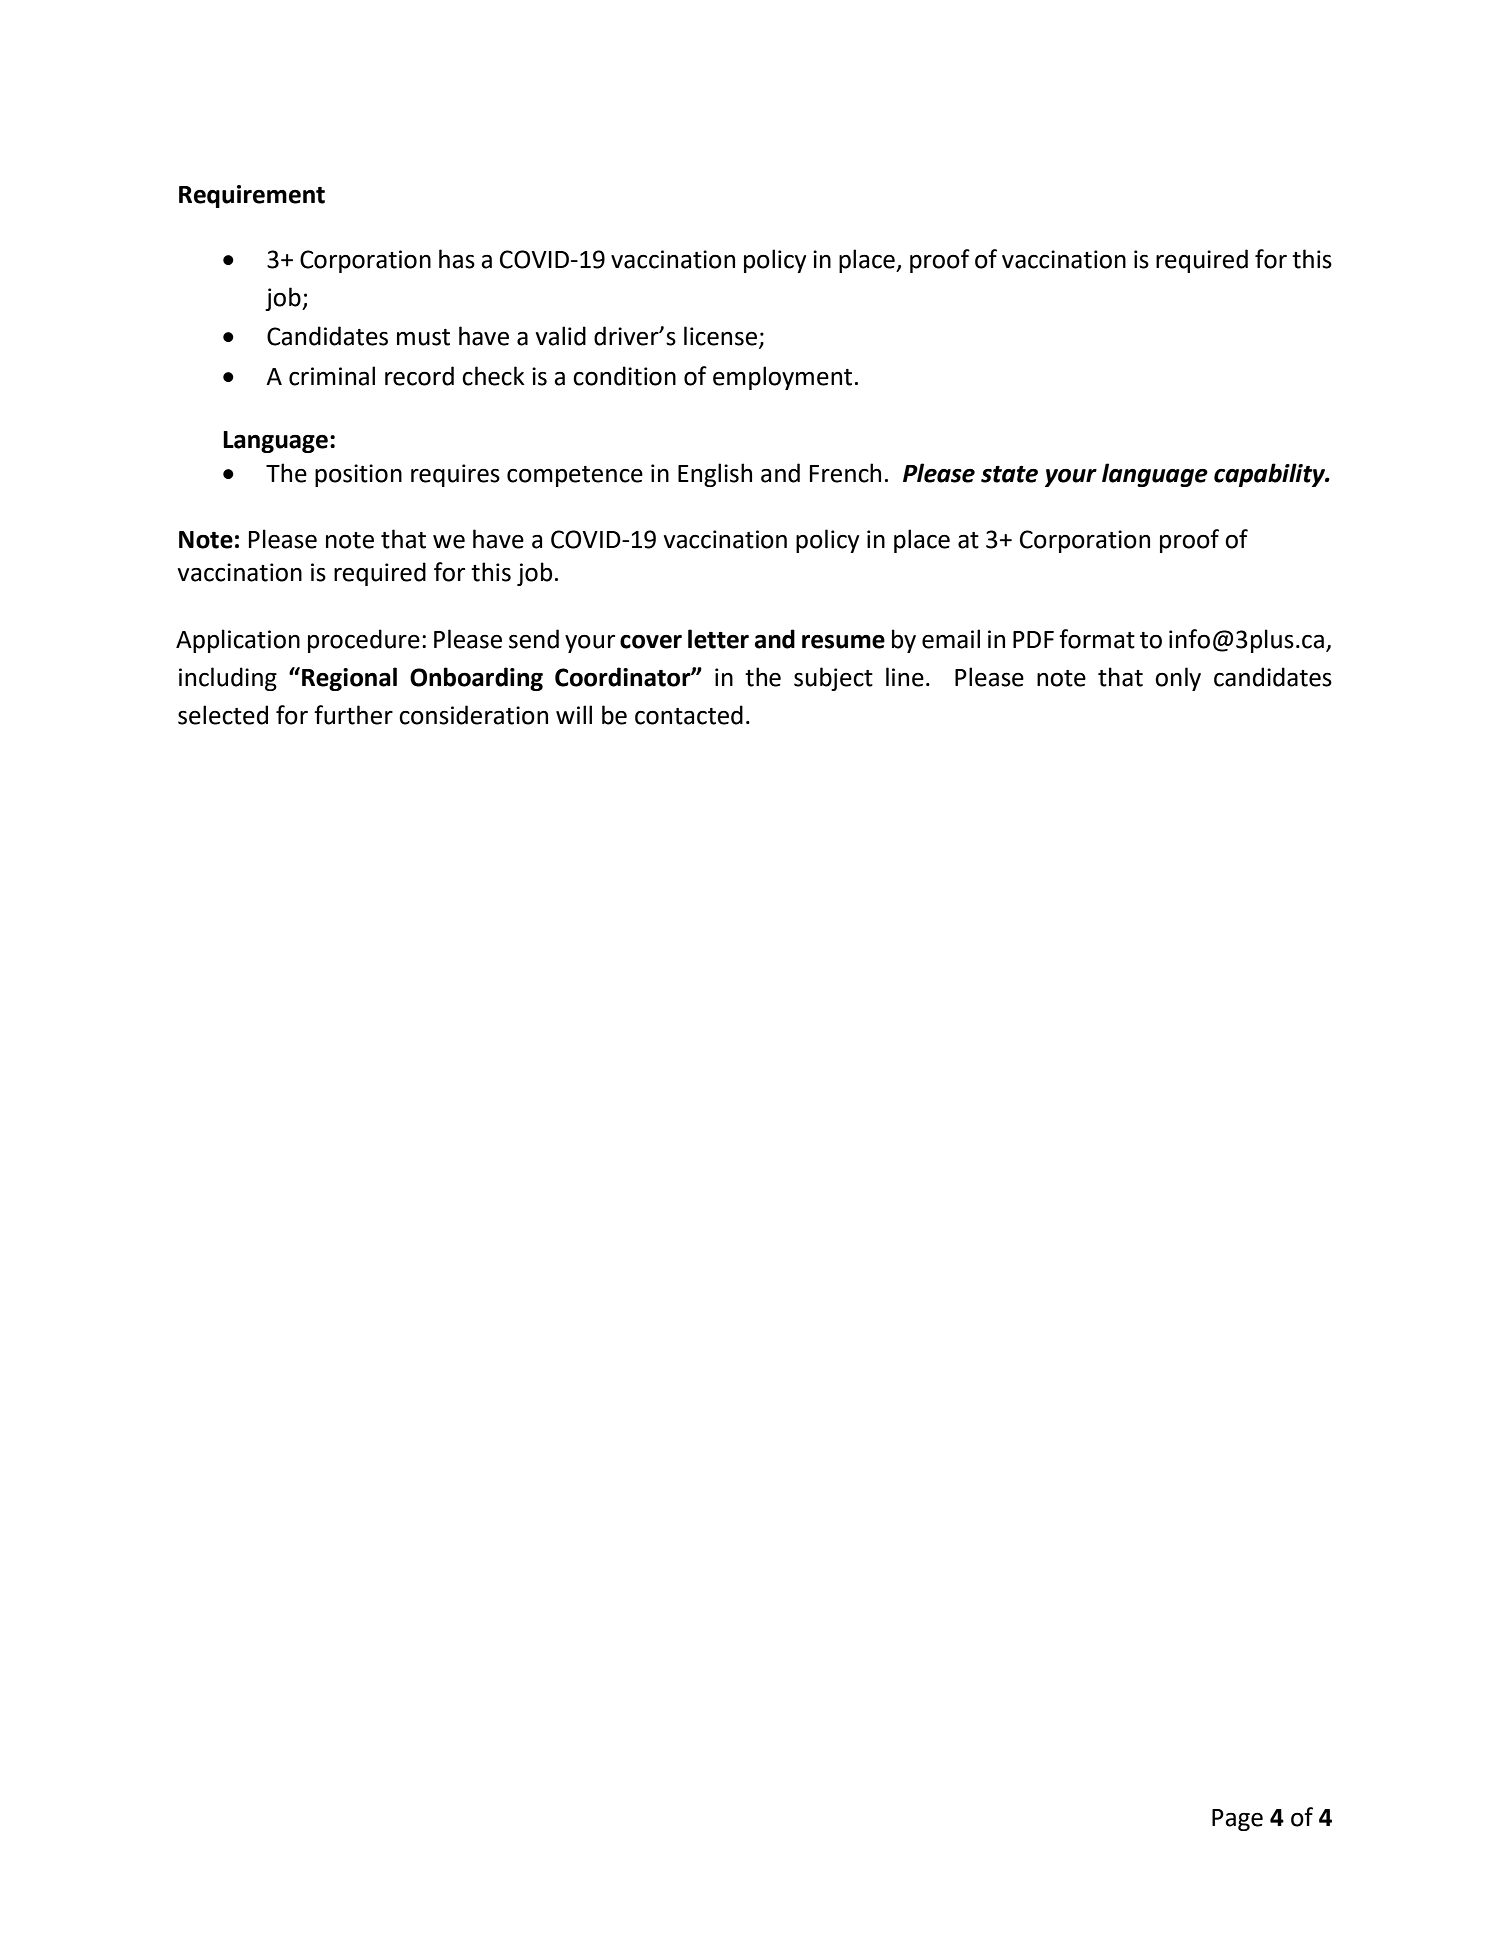  I want to click on license, so click(722, 337).
